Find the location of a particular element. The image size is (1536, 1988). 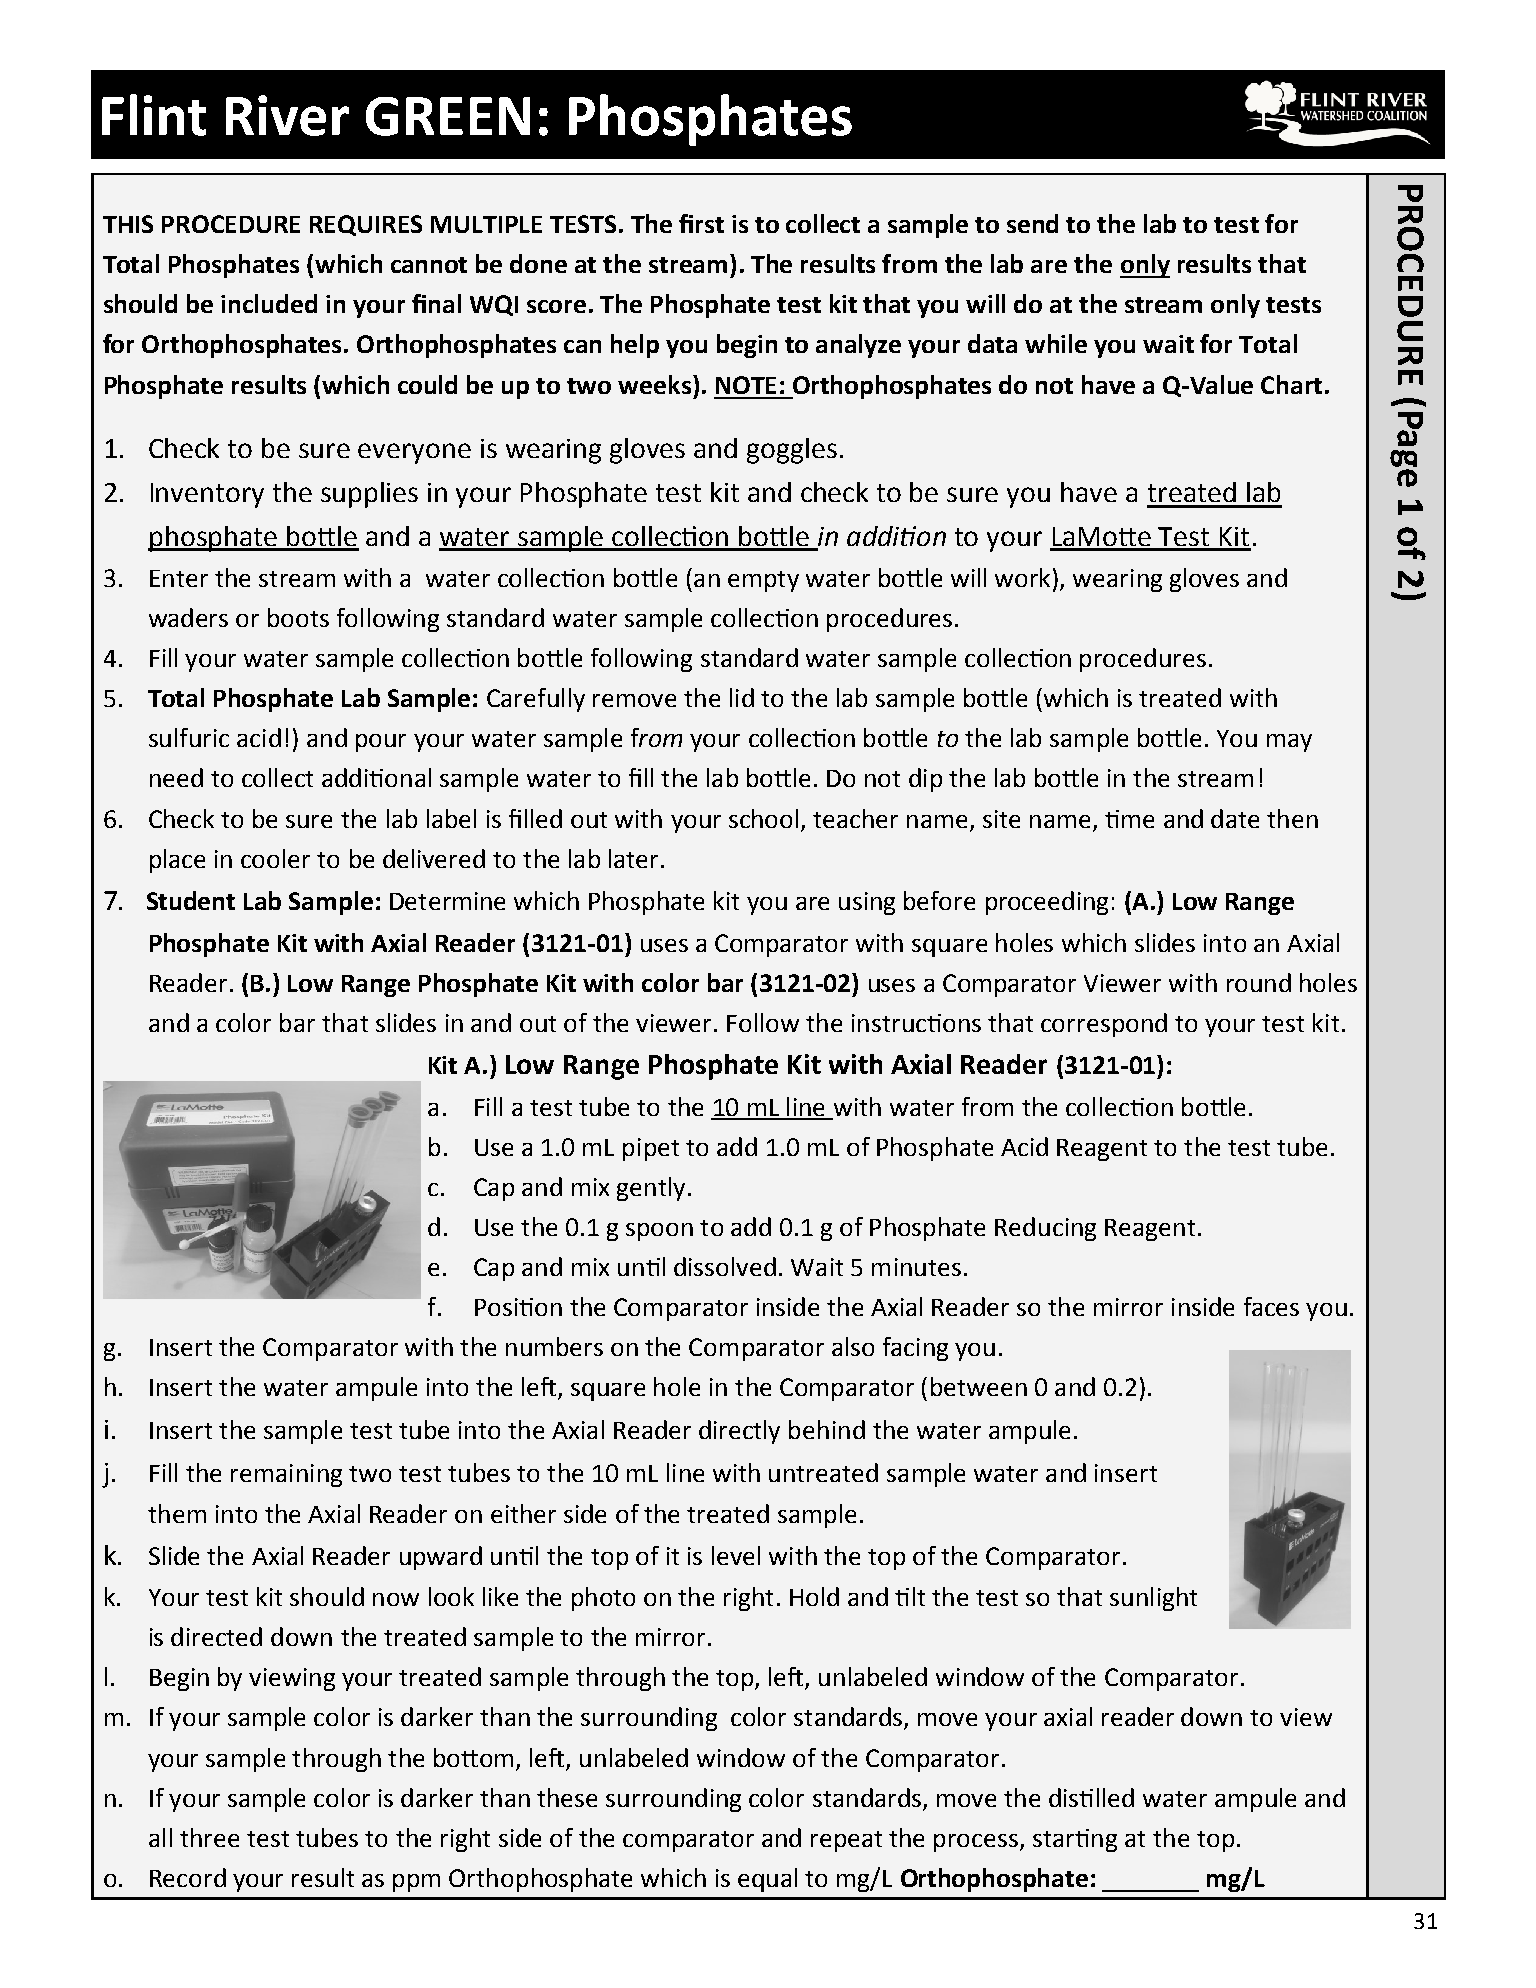

later is located at coordinates (635, 858).
